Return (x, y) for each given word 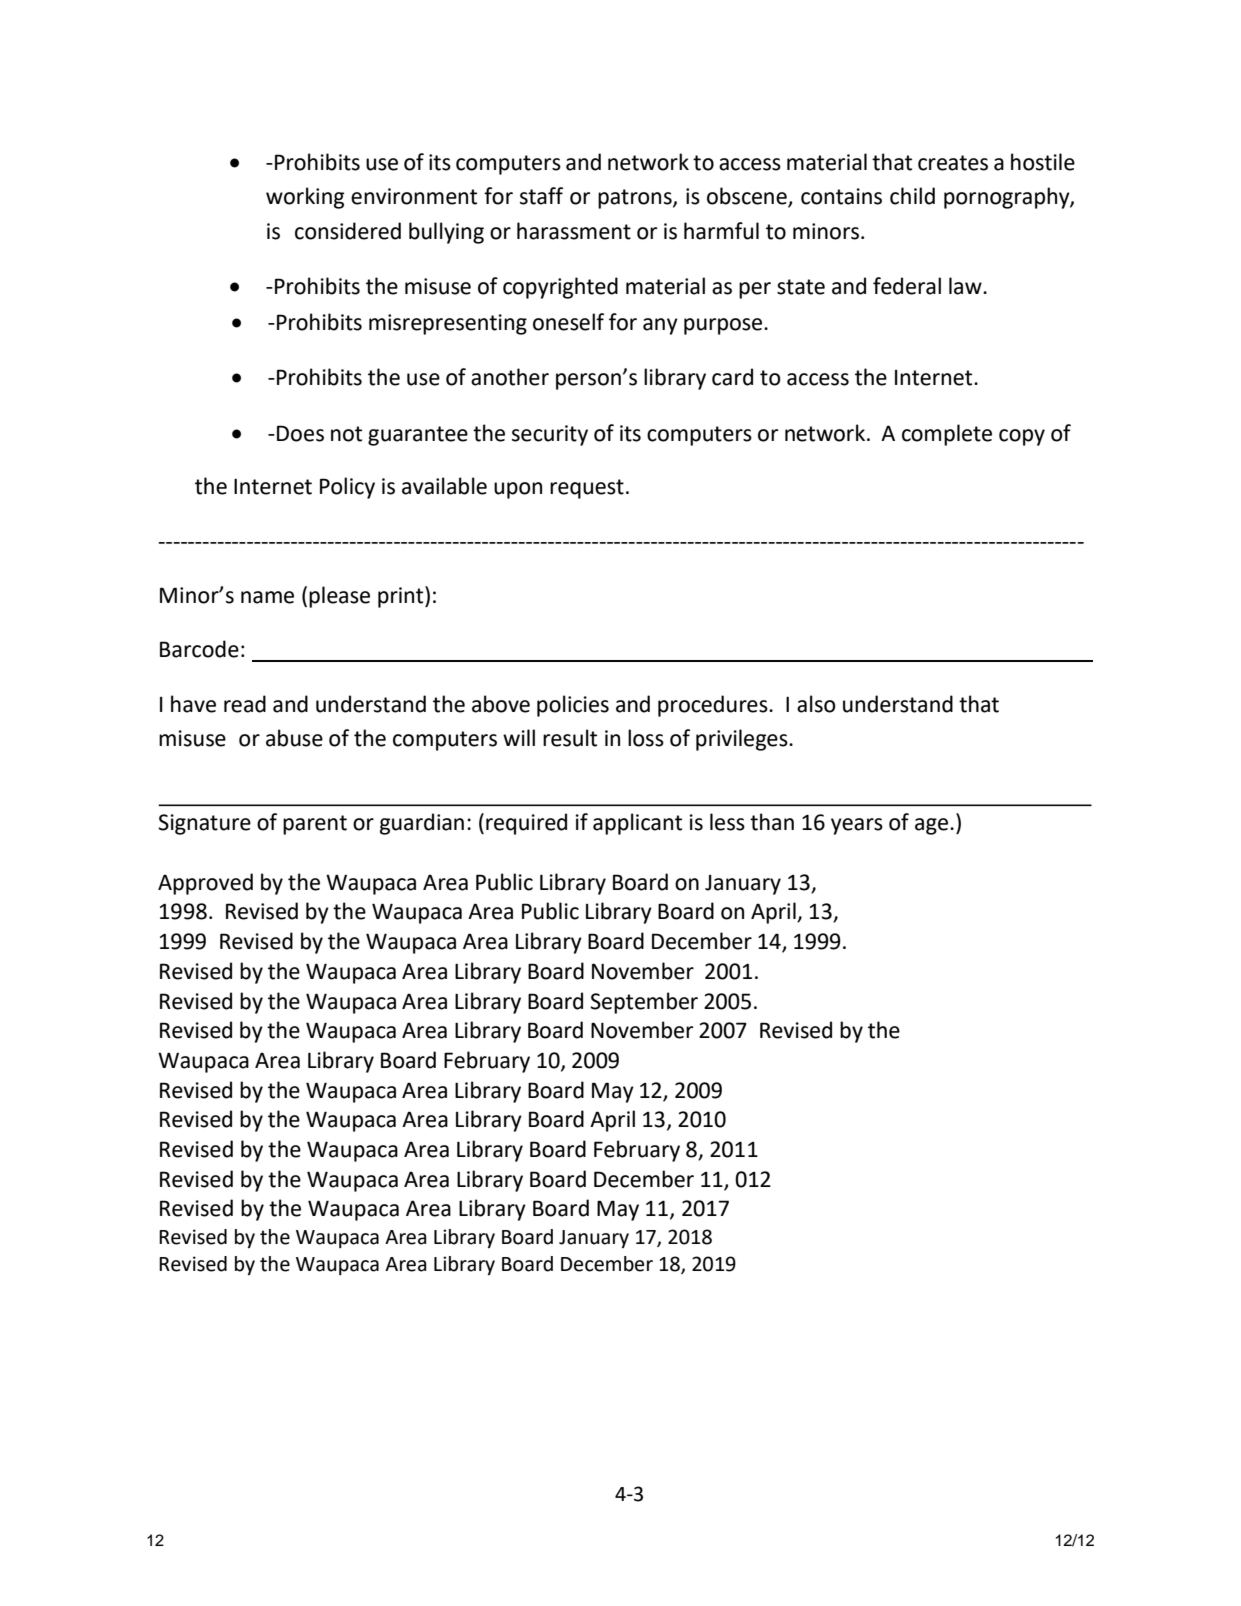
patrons (636, 199)
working (305, 198)
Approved (205, 884)
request (587, 489)
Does (300, 433)
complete (947, 435)
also (816, 704)
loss (646, 738)
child (912, 196)
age (931, 826)
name (267, 597)
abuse (294, 738)
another (510, 377)
